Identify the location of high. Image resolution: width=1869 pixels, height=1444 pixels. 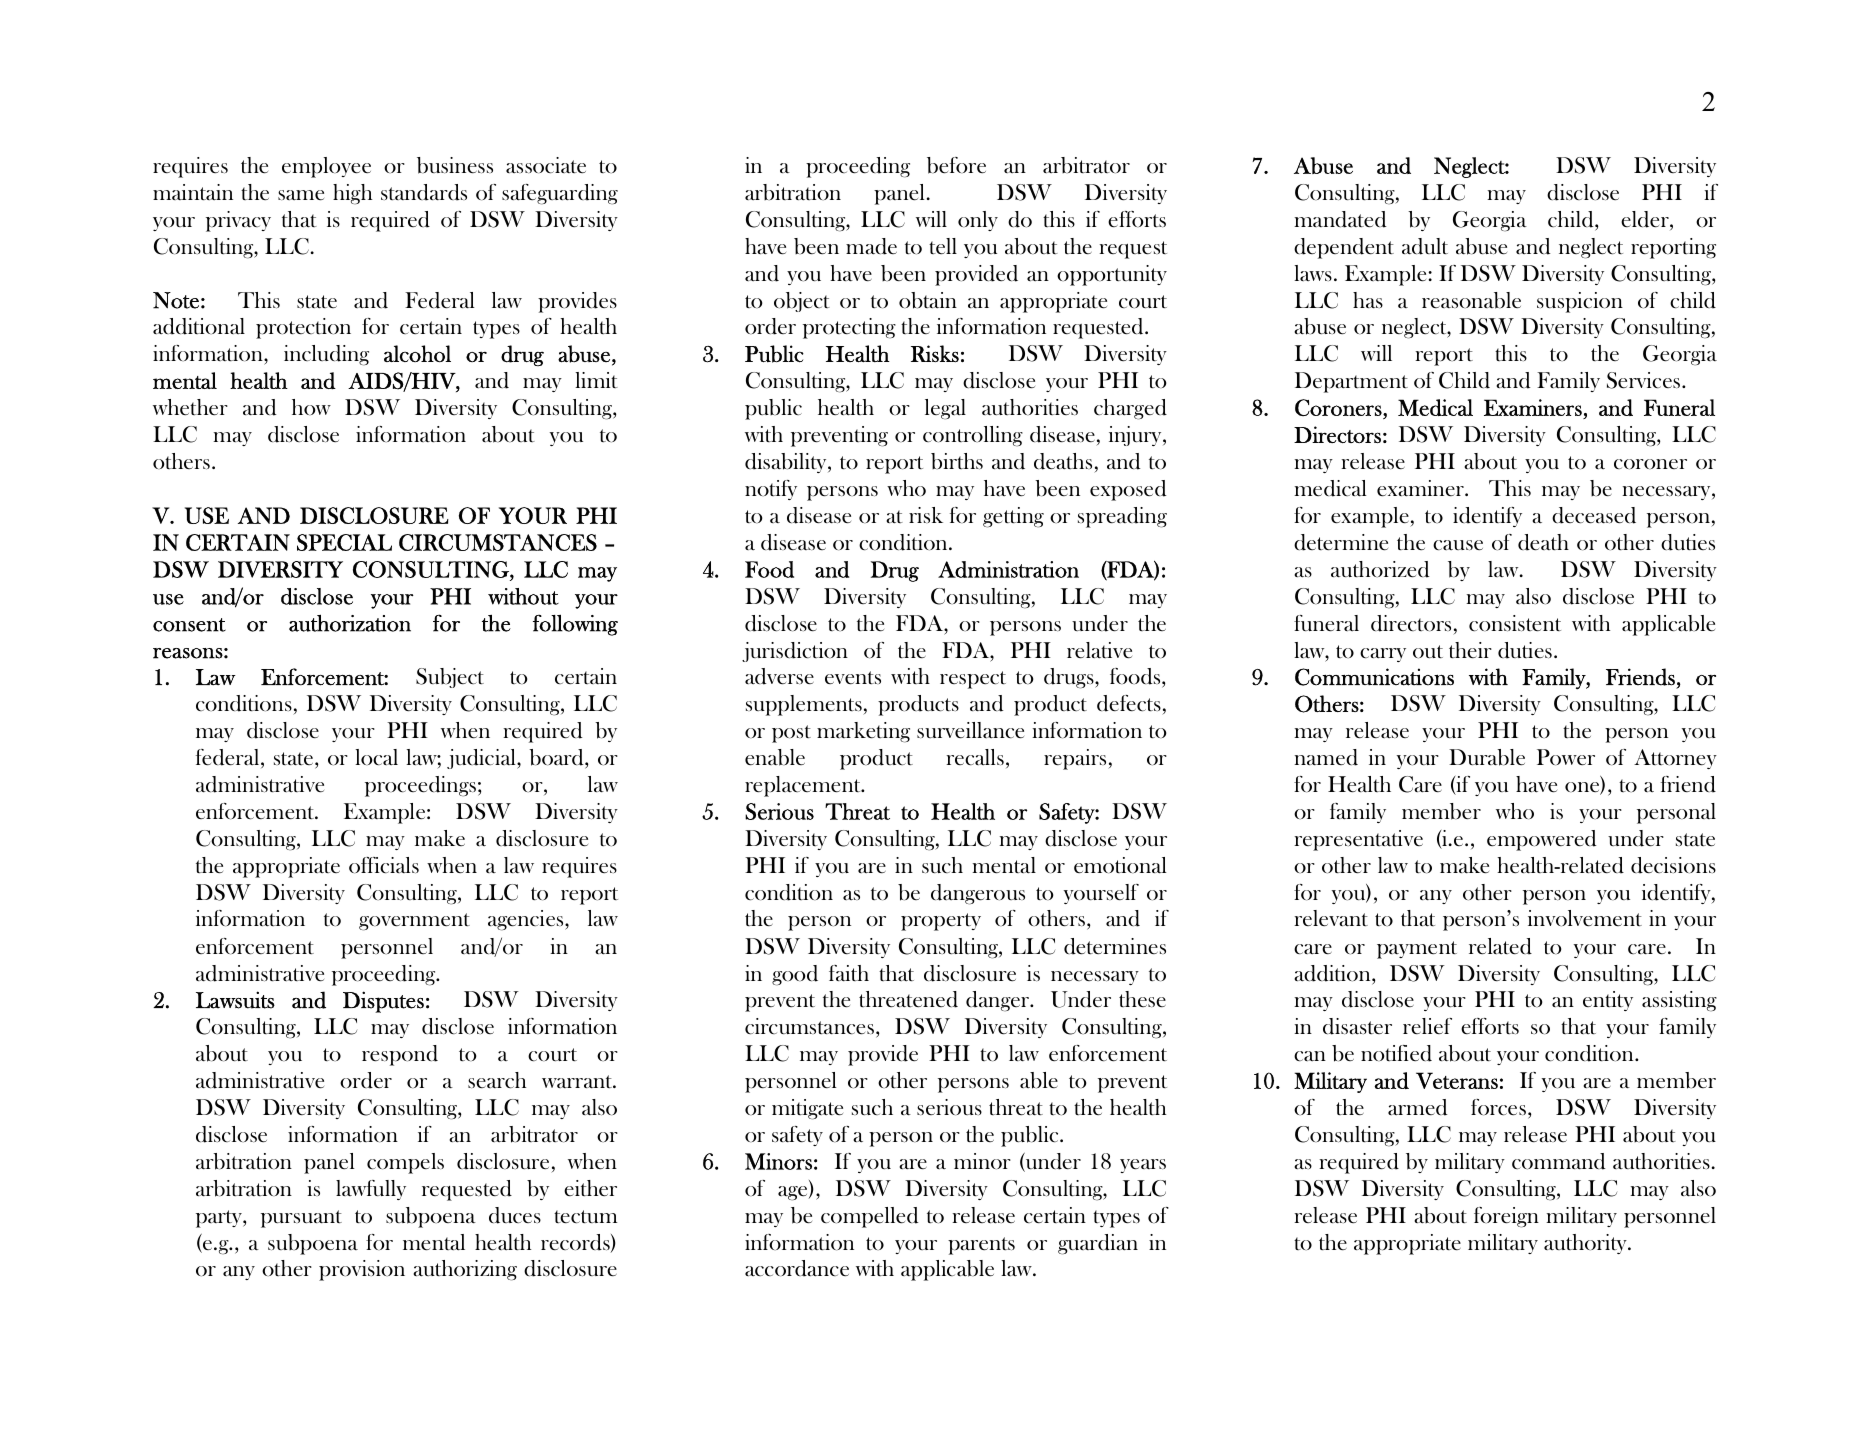
(352, 194).
